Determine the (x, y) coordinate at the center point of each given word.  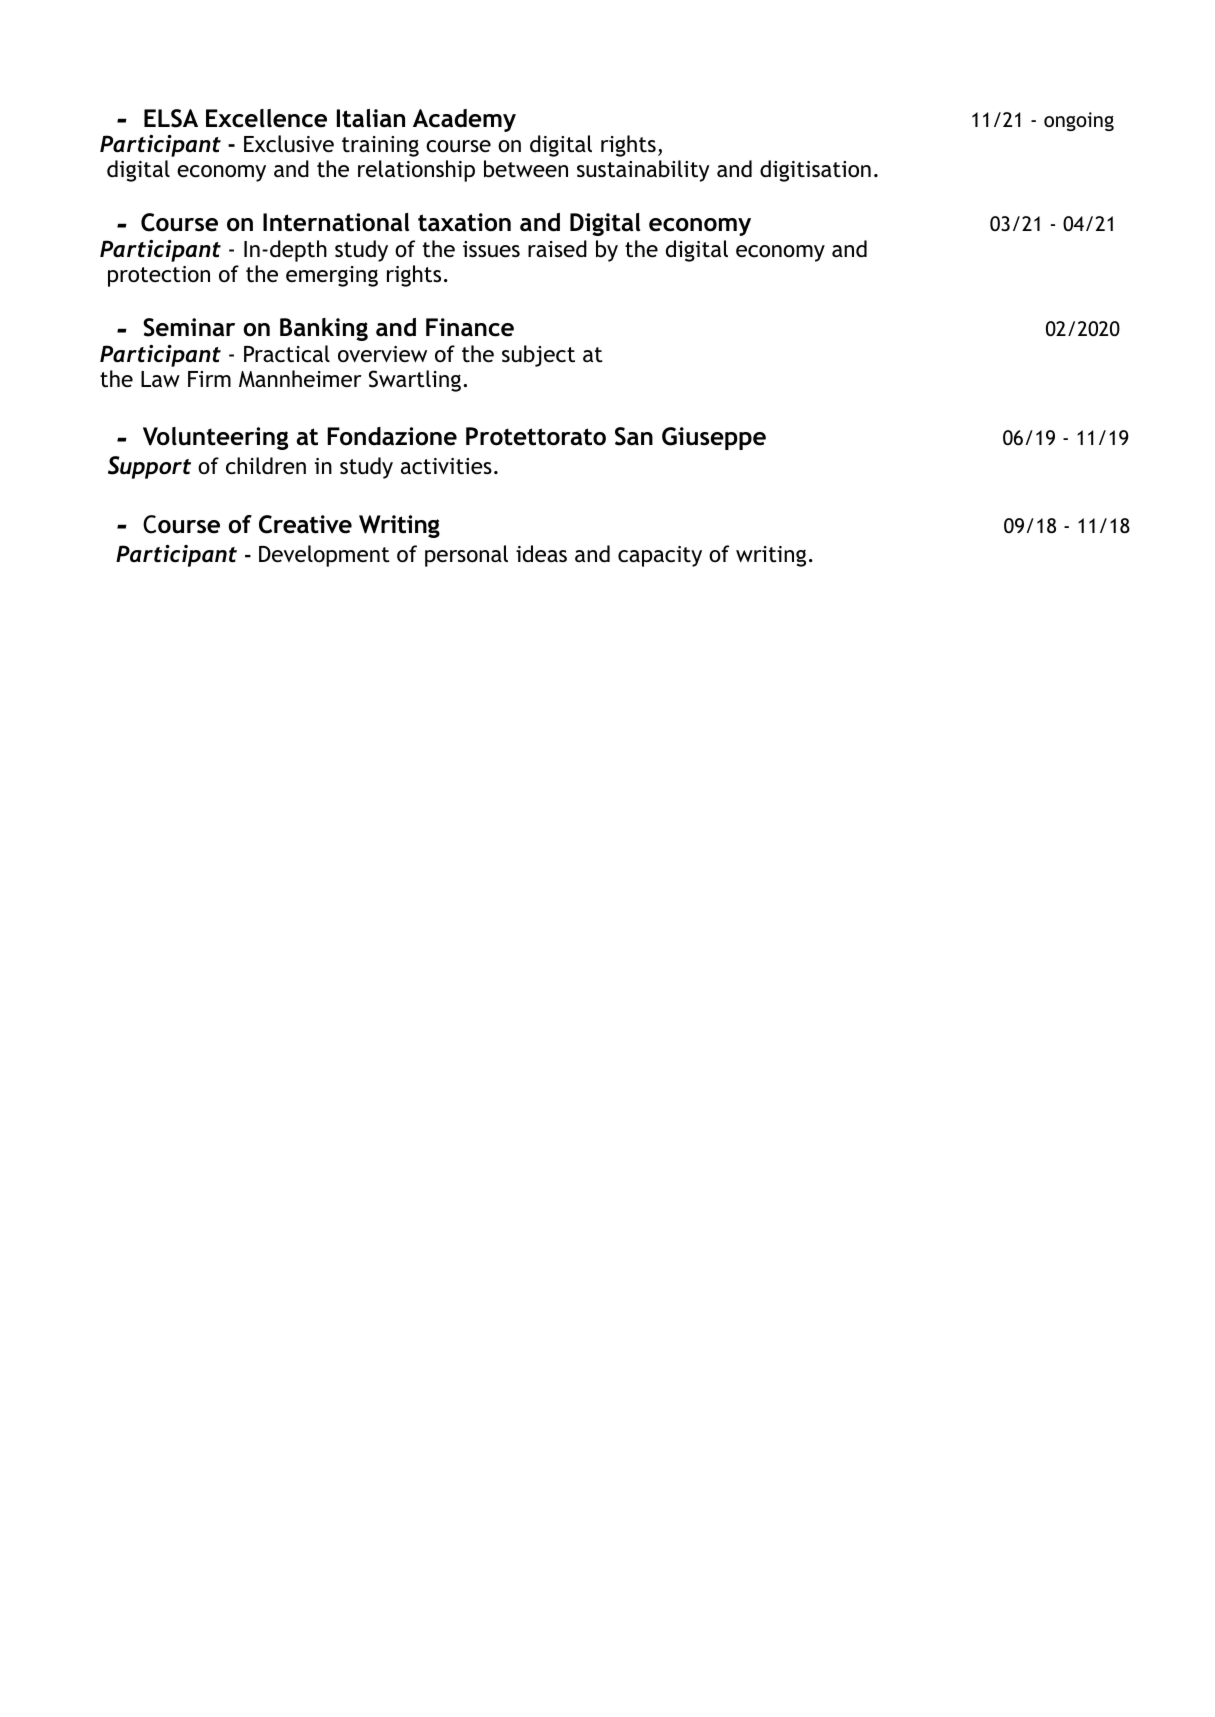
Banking (324, 329)
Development (324, 556)
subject (538, 356)
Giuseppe (714, 438)
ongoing (1079, 121)
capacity (660, 556)
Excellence (266, 118)
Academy (464, 120)
